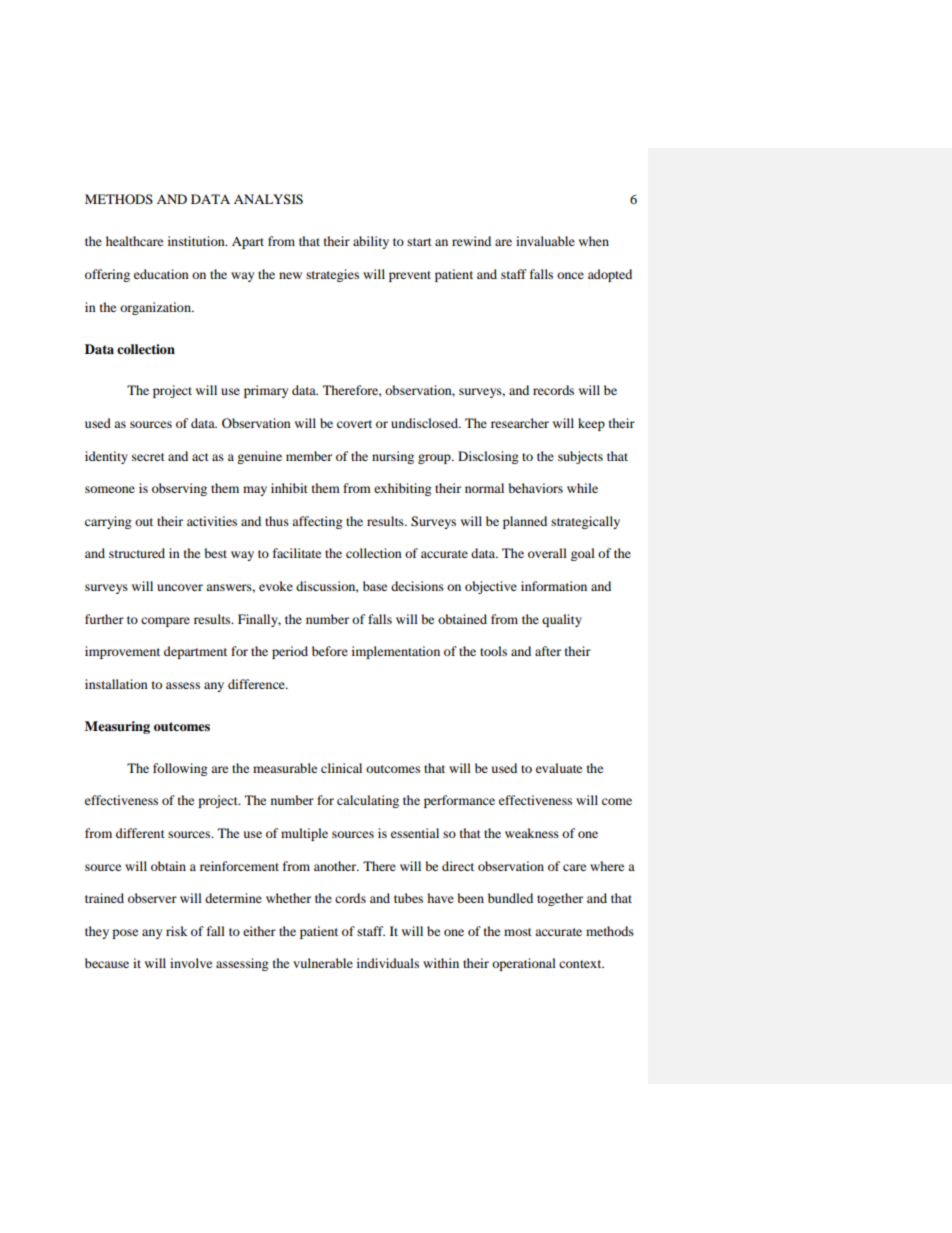 The width and height of the screenshot is (952, 1233). What do you see at coordinates (176, 931) in the screenshot?
I see `risk` at bounding box center [176, 931].
